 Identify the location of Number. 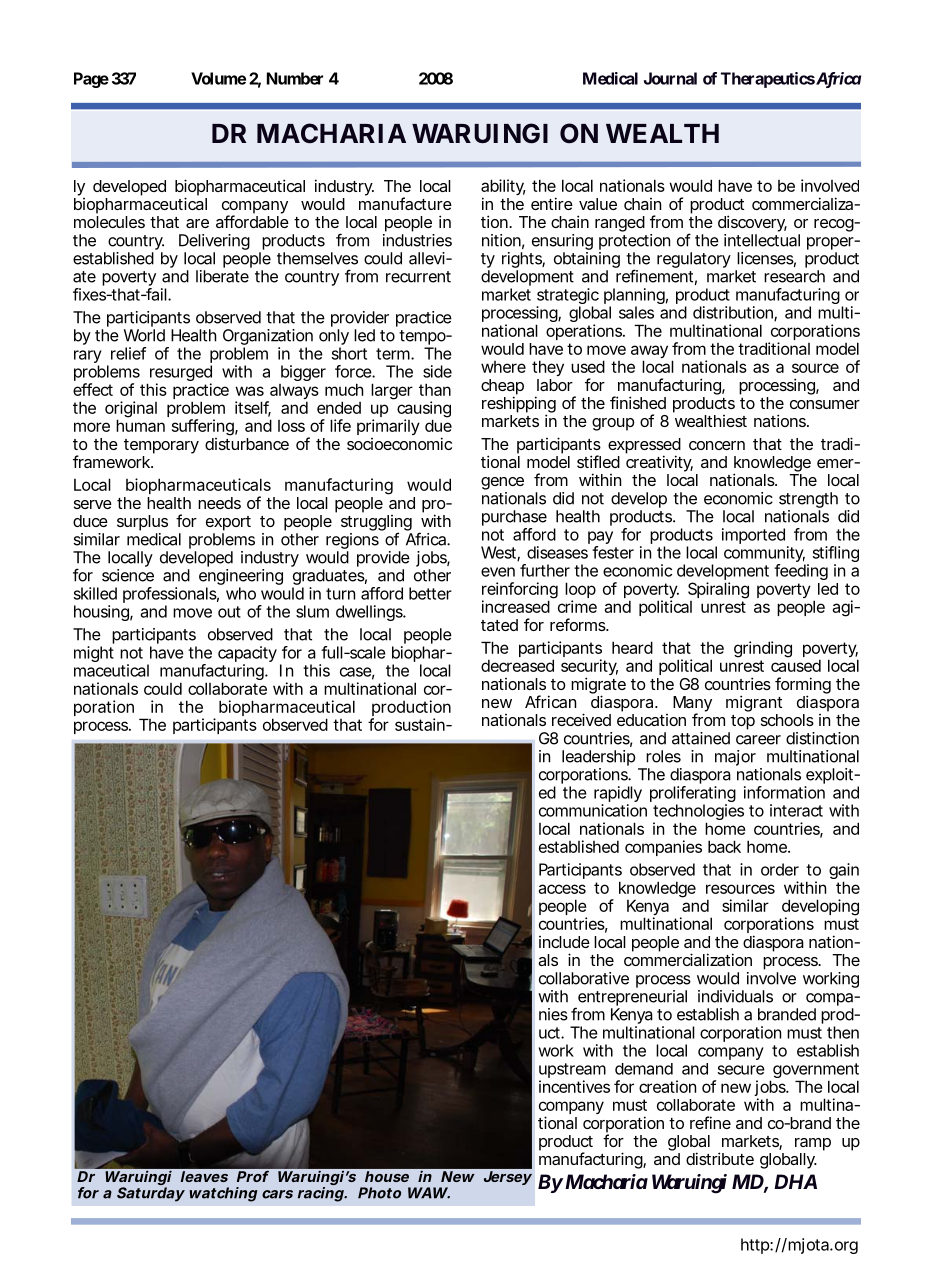
(295, 78).
